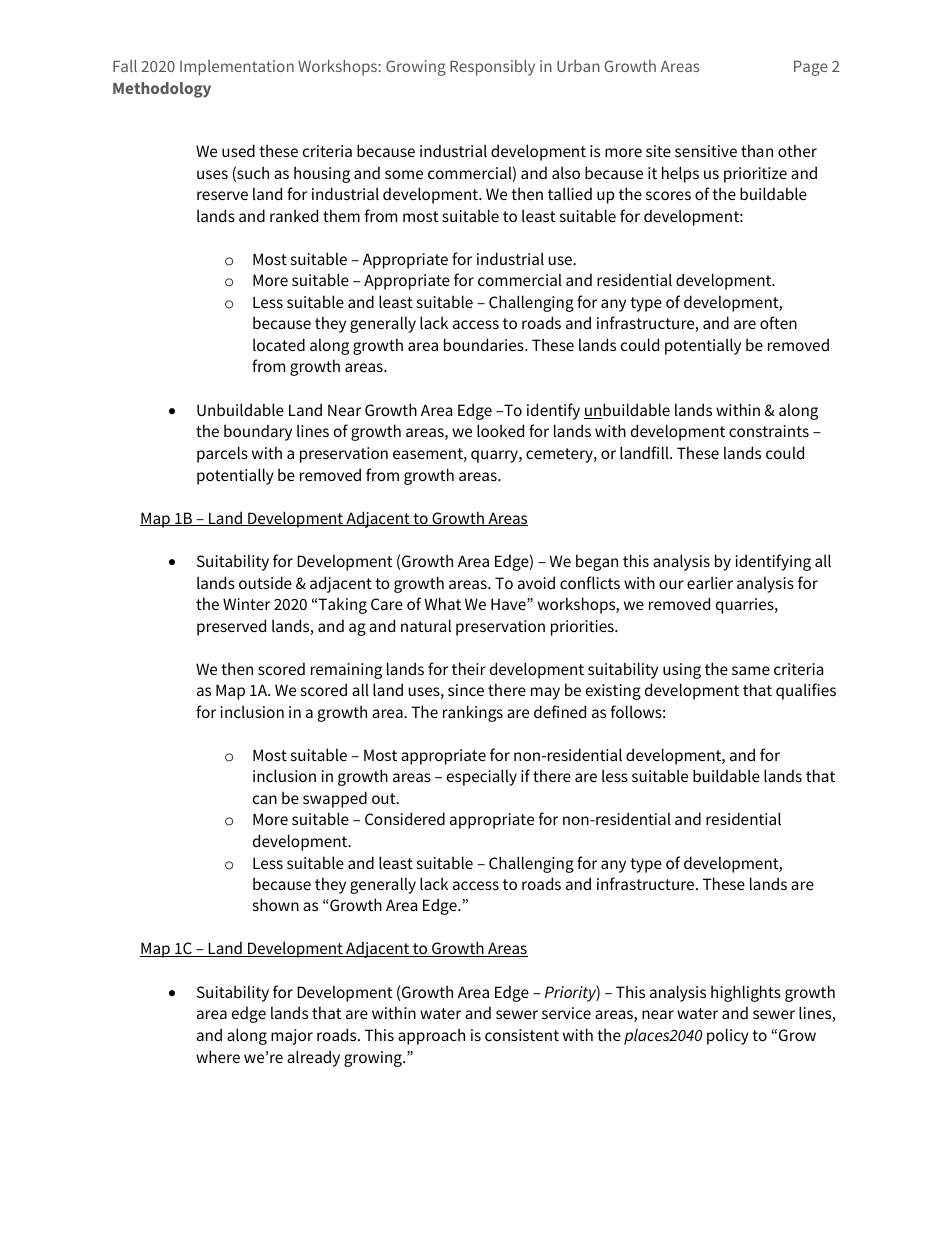 Image resolution: width=952 pixels, height=1233 pixels. Describe the element at coordinates (500, 430) in the screenshot. I see `looked` at that location.
